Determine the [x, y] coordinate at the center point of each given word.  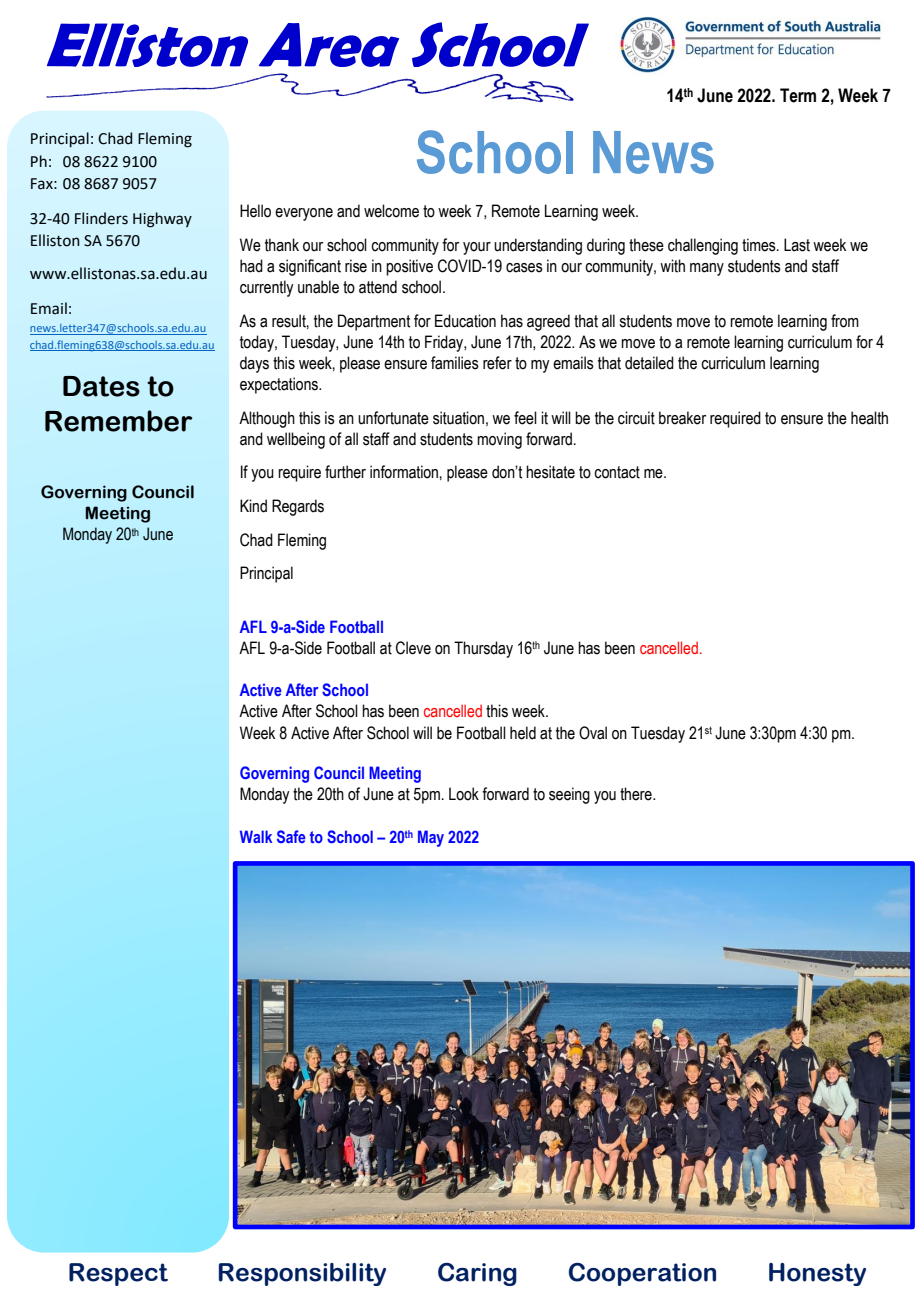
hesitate [550, 472]
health [869, 418]
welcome [391, 211]
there [637, 794]
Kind [253, 506]
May [431, 838]
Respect [118, 1274]
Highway [162, 220]
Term [798, 95]
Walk [256, 836]
